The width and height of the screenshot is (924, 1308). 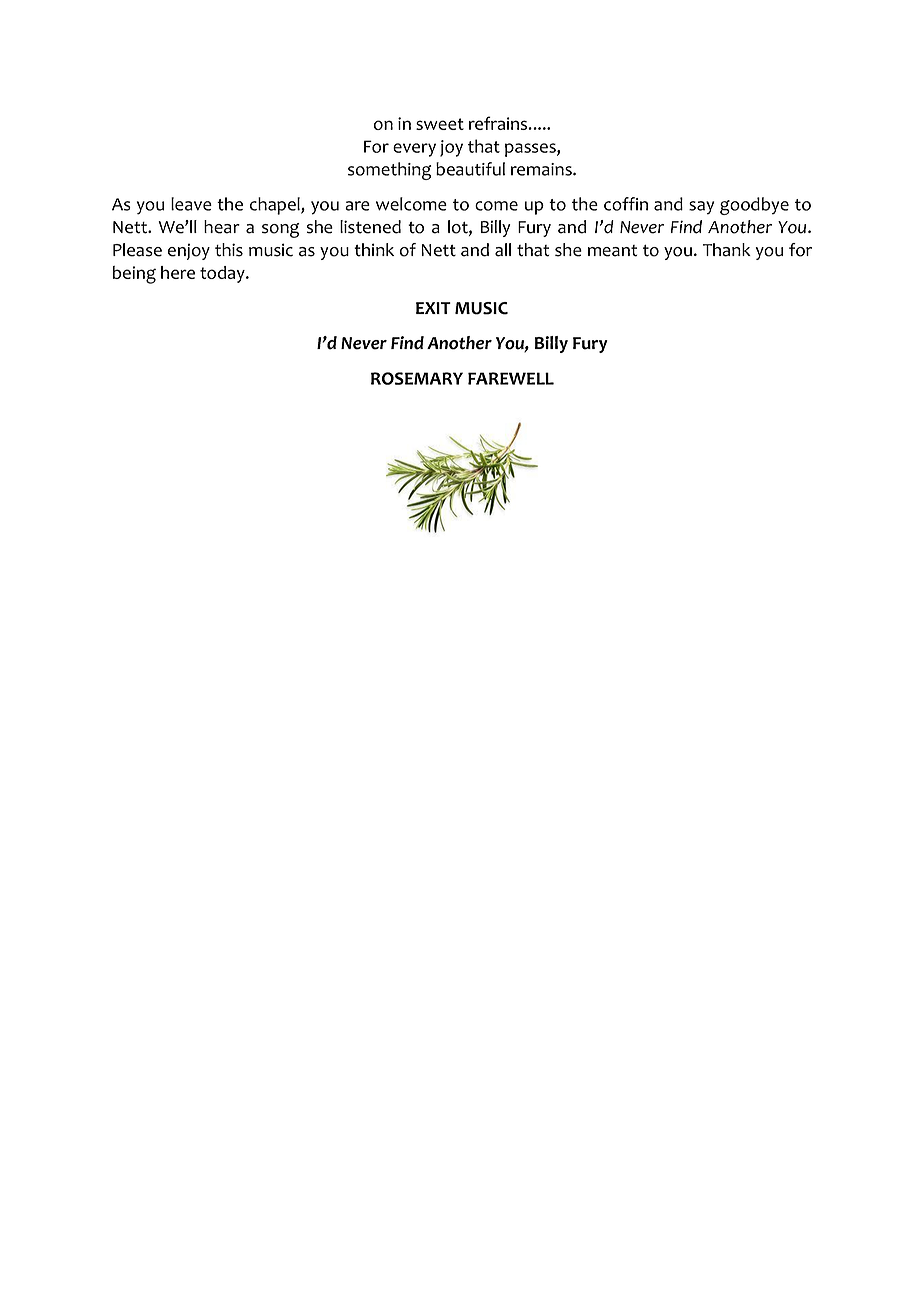 I want to click on remains, so click(x=542, y=169).
